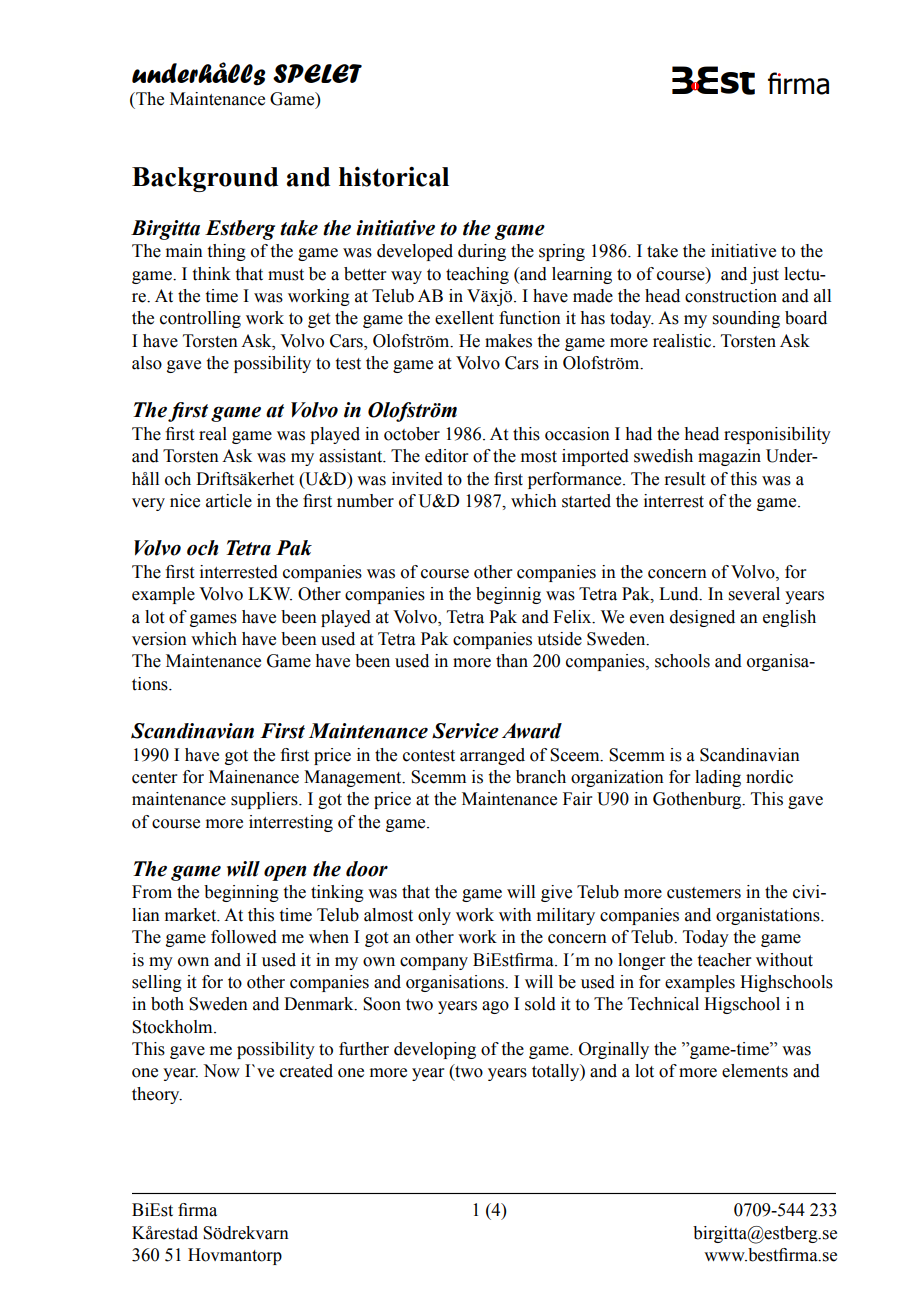 Image resolution: width=924 pixels, height=1308 pixels. Describe the element at coordinates (221, 1071) in the page. I see `Now` at that location.
